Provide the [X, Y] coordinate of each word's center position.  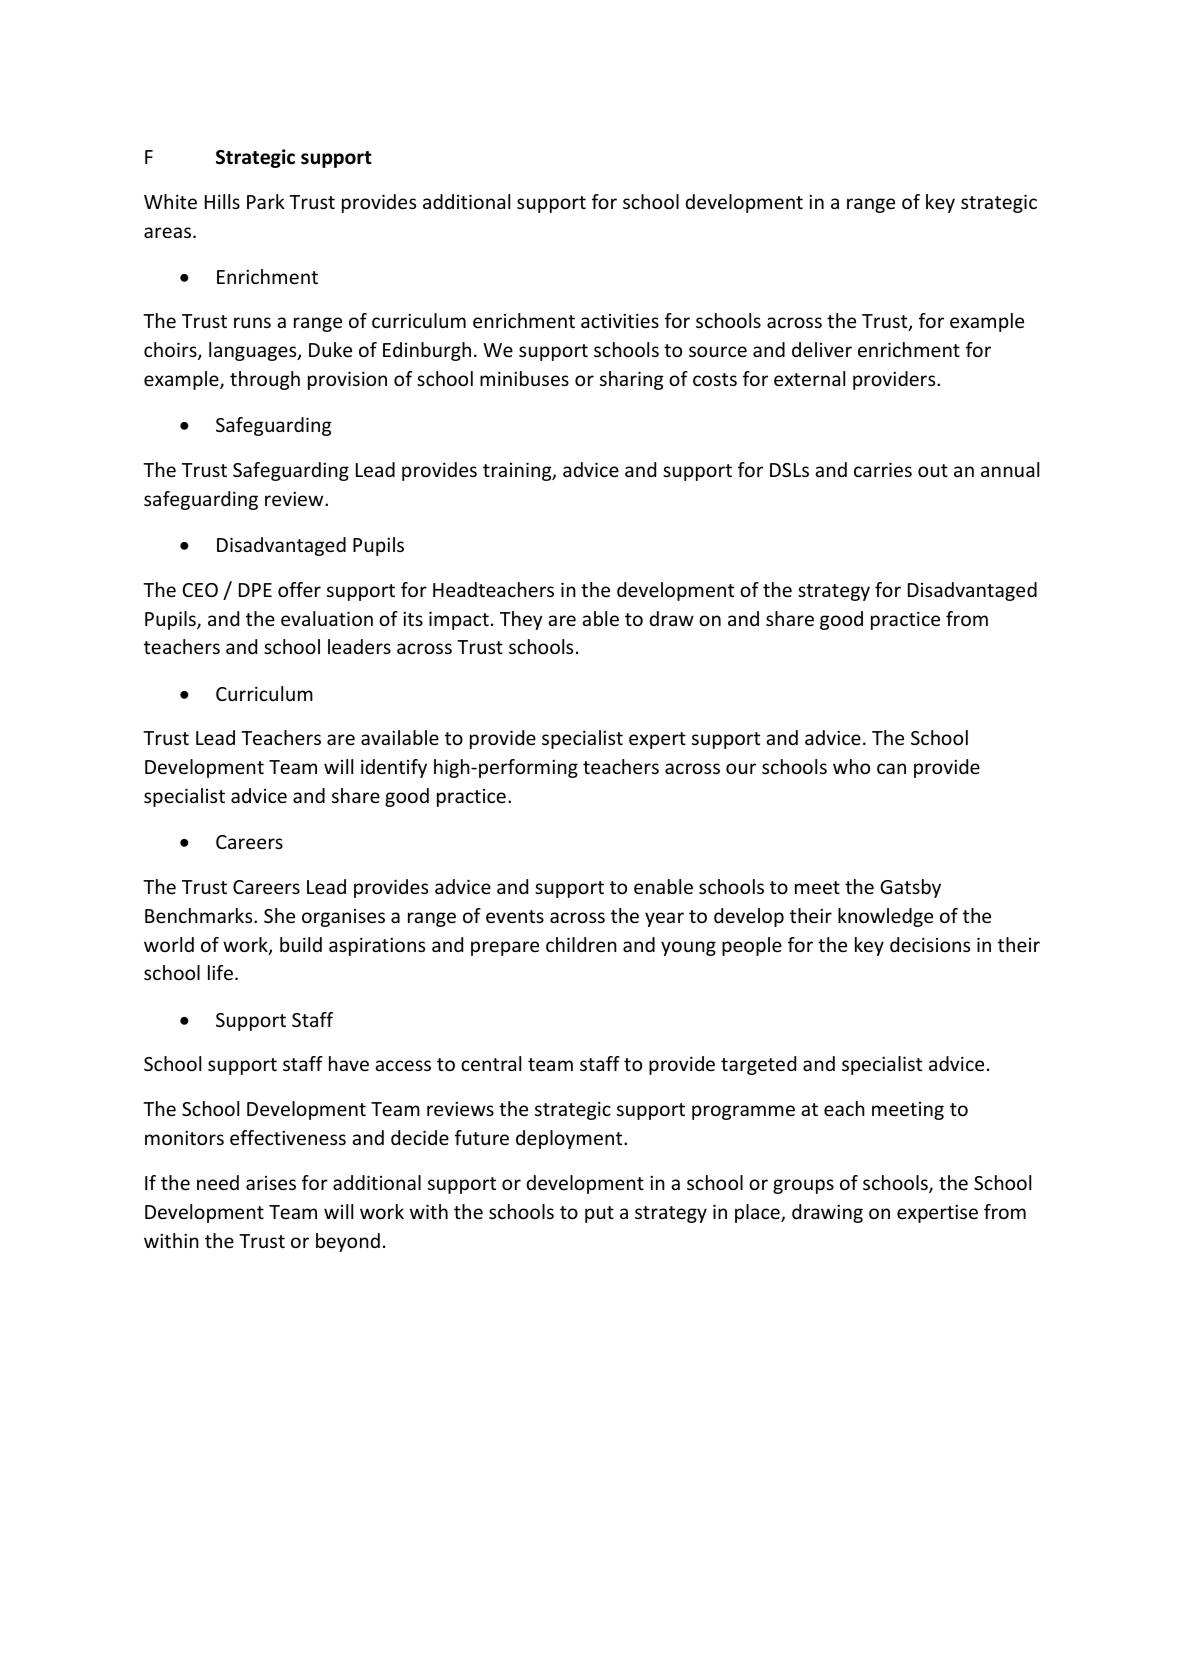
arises [271, 1183]
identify [394, 768]
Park [265, 201]
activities [620, 320]
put [599, 1214]
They [521, 620]
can [891, 768]
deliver [822, 349]
